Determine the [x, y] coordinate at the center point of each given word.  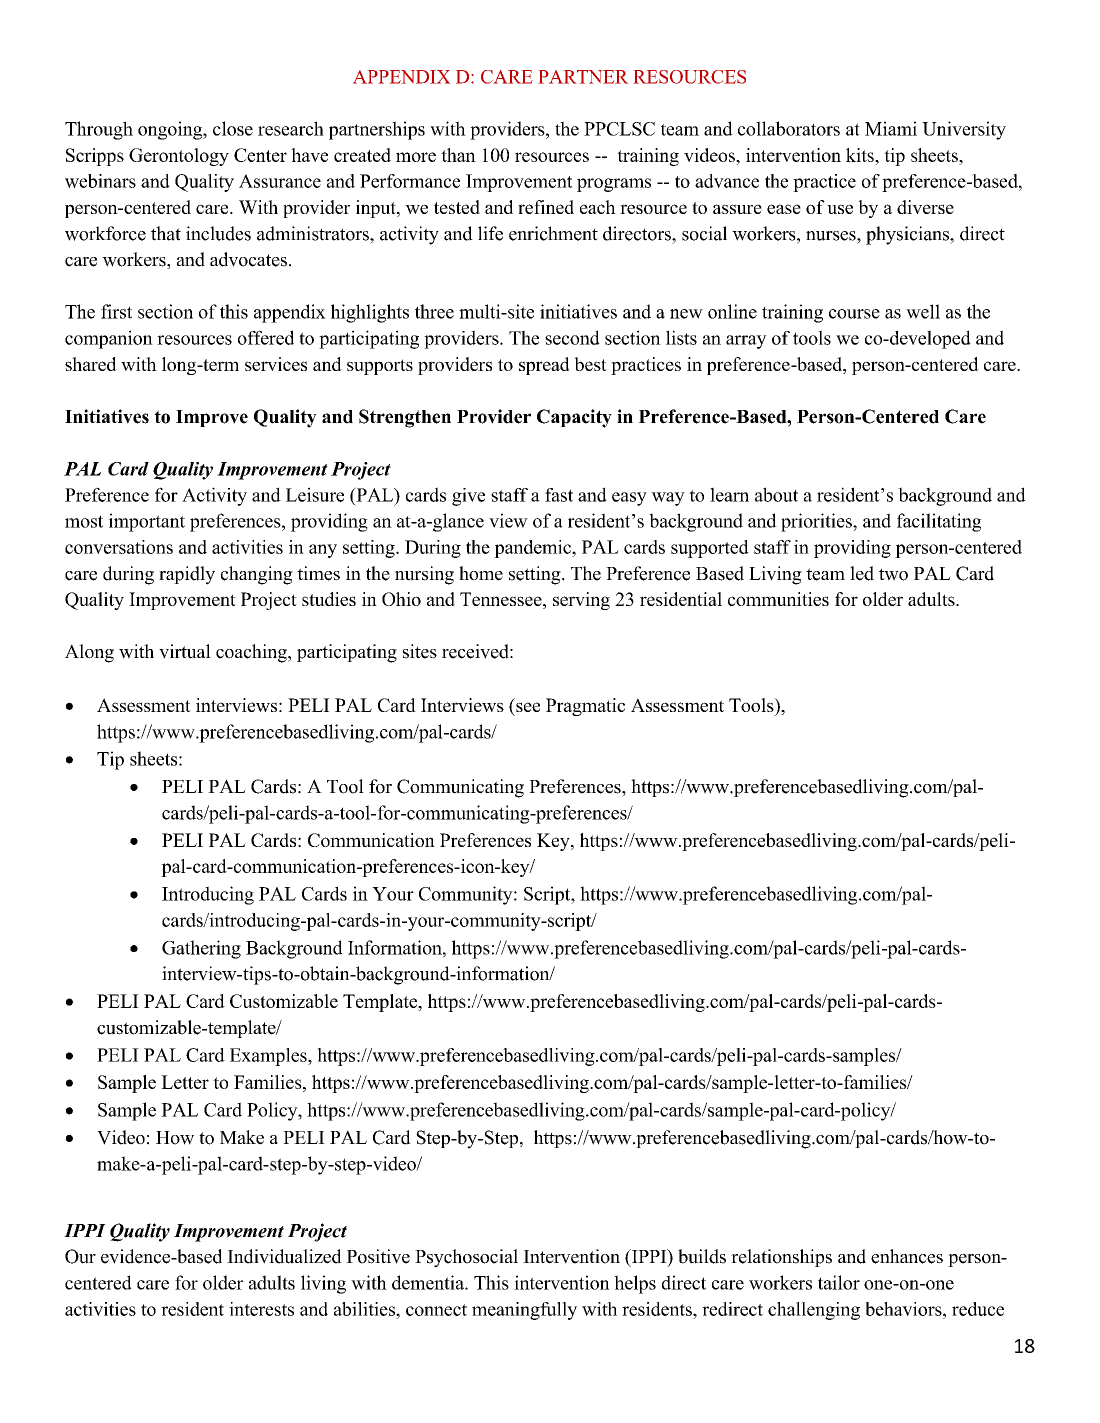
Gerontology [179, 157]
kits [861, 155]
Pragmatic [585, 707]
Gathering [201, 949]
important [147, 522]
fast [559, 495]
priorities [817, 522]
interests [261, 1309]
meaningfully [524, 1311]
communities [778, 599]
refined [546, 207]
